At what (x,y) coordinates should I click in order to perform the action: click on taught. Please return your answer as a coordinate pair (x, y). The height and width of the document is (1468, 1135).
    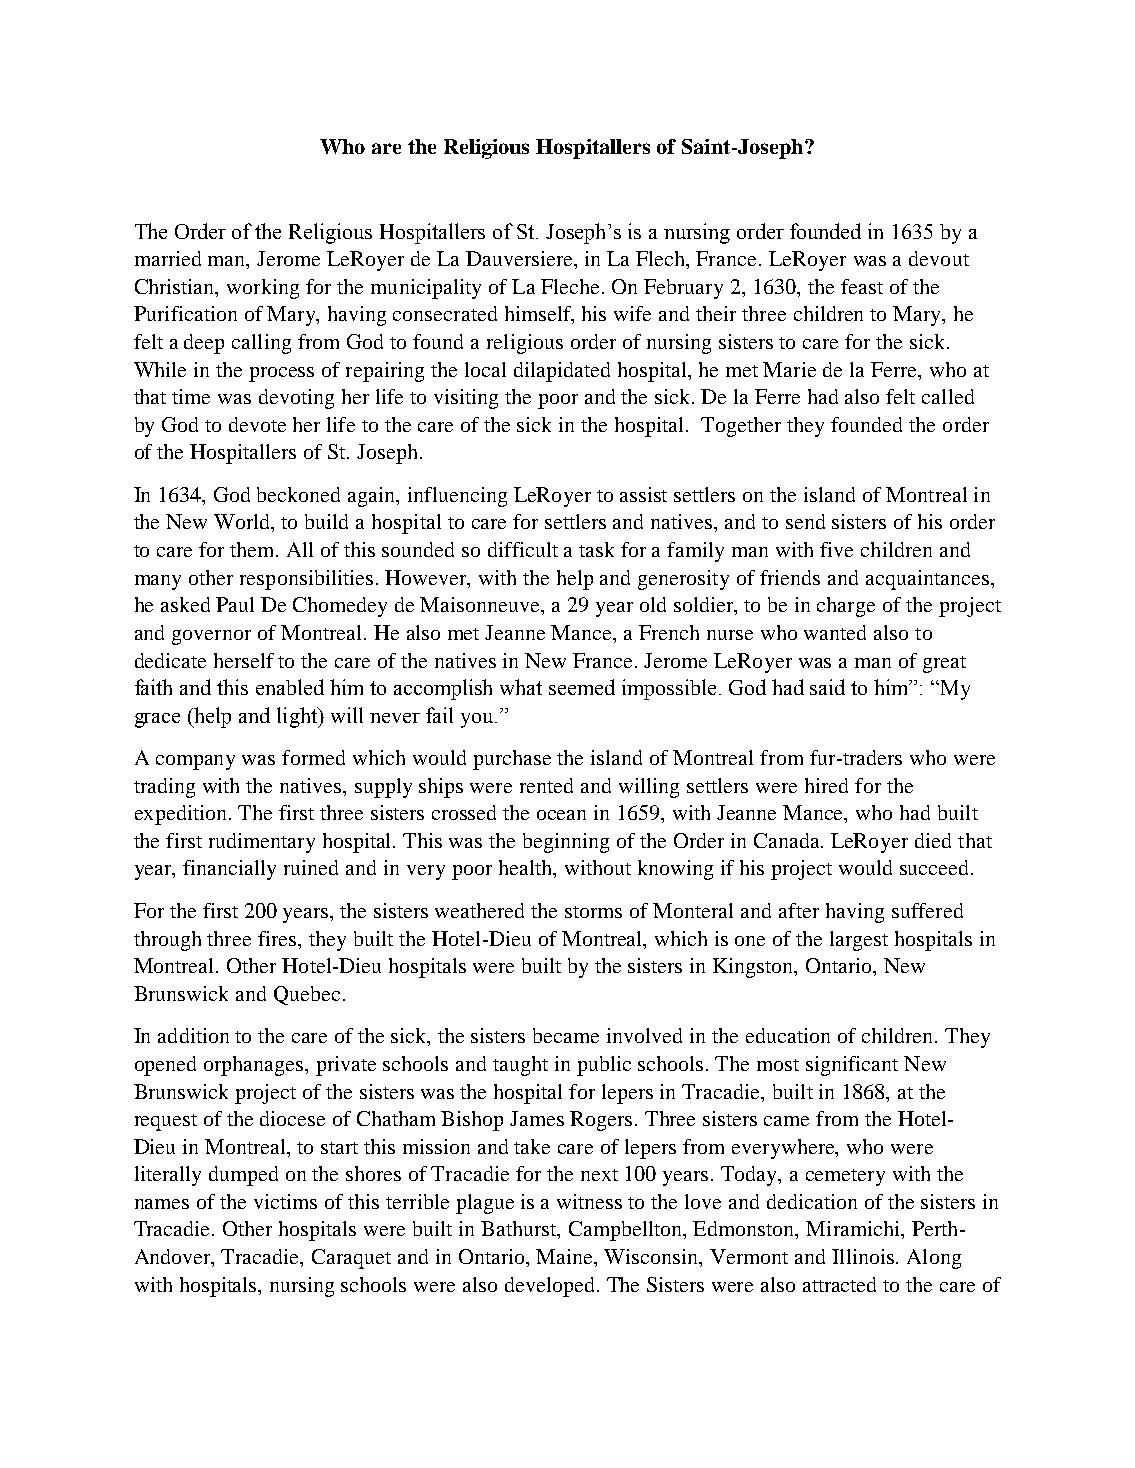
    Looking at the image, I should click on (520, 1066).
